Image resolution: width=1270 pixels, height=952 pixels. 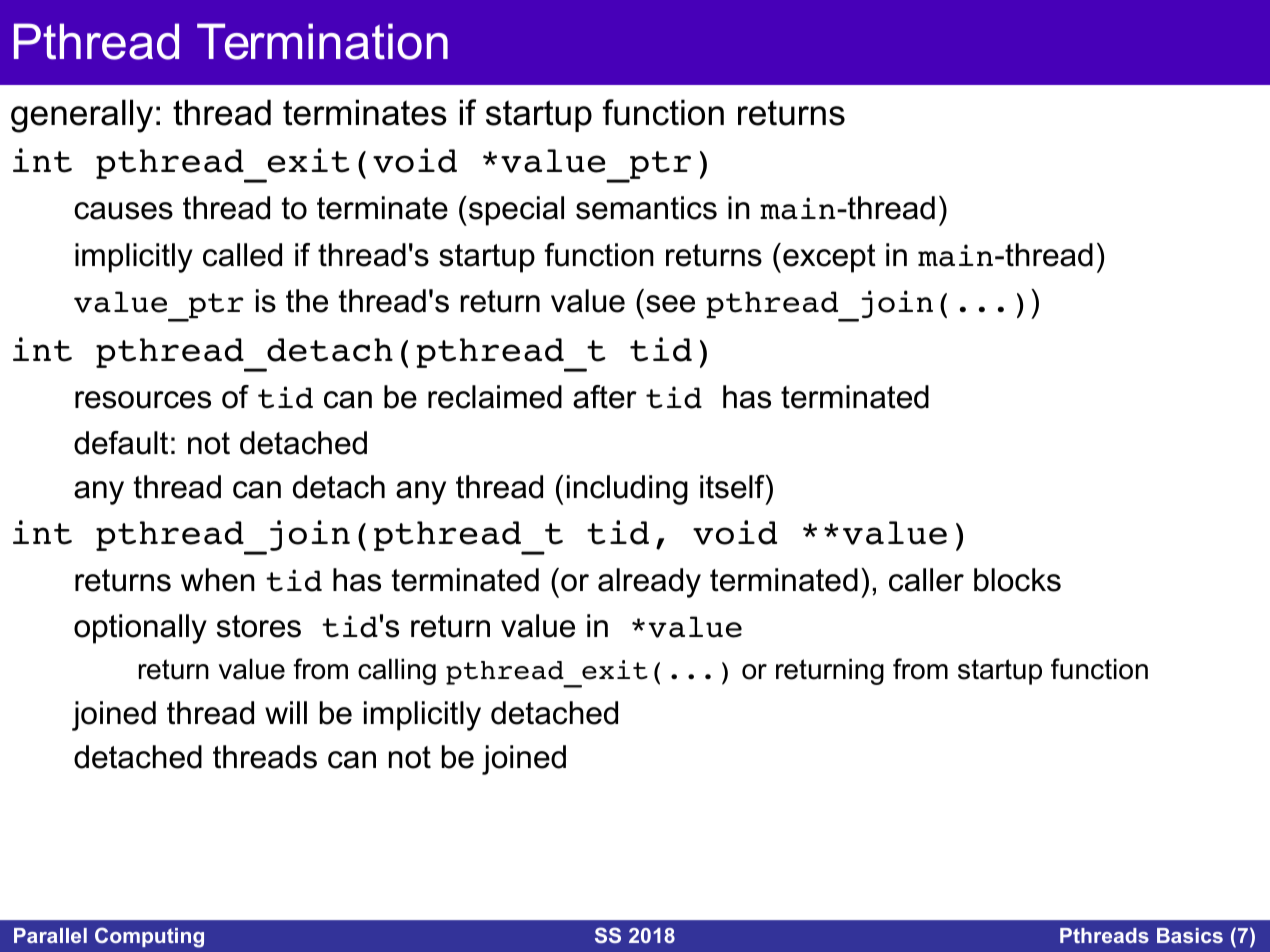 What do you see at coordinates (149, 937) in the page?
I see `Computing` at bounding box center [149, 937].
